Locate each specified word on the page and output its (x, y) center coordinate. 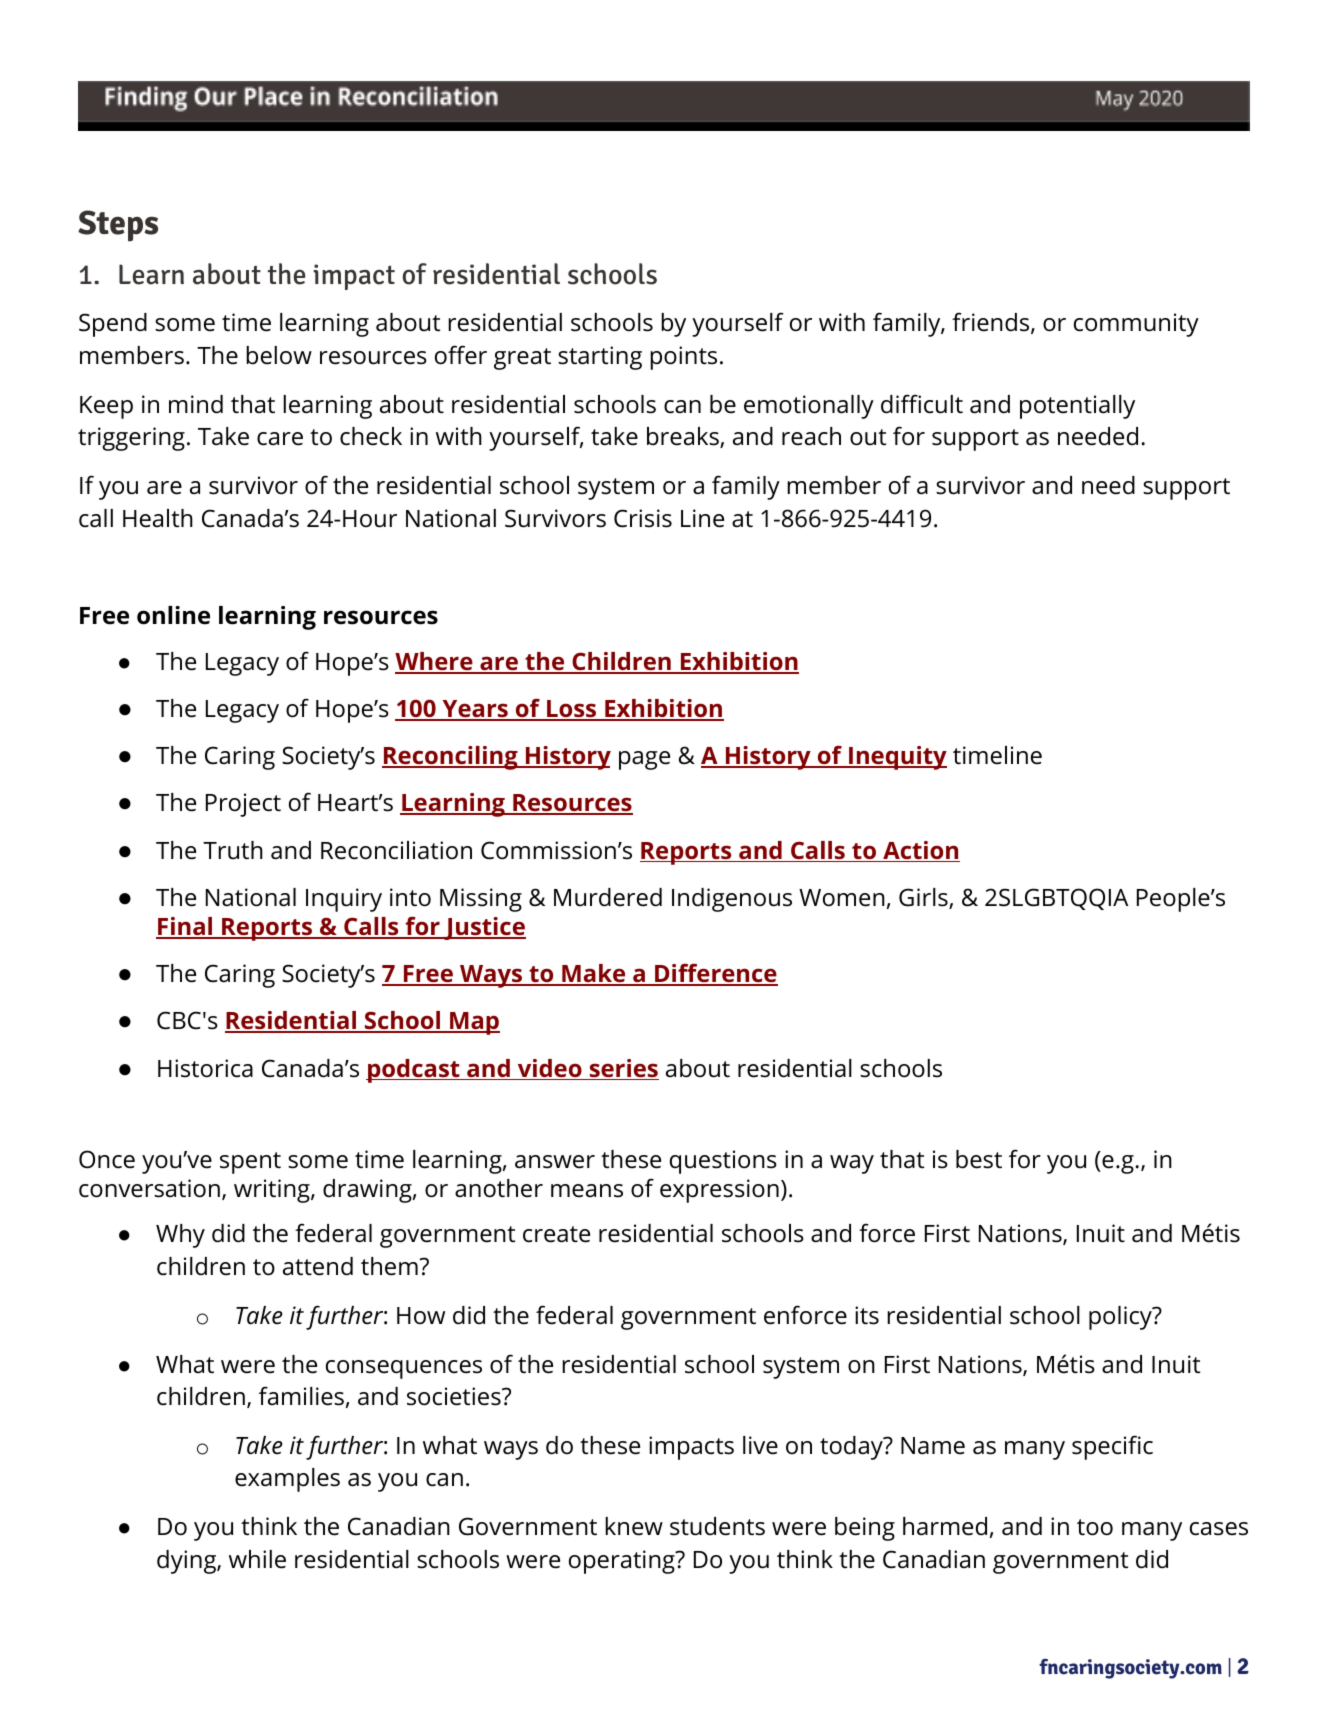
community (1136, 325)
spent (250, 1163)
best (979, 1159)
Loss (572, 710)
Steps (118, 226)
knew (634, 1526)
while (257, 1559)
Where (435, 662)
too (1095, 1527)
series (623, 1069)
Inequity (897, 758)
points (683, 358)
